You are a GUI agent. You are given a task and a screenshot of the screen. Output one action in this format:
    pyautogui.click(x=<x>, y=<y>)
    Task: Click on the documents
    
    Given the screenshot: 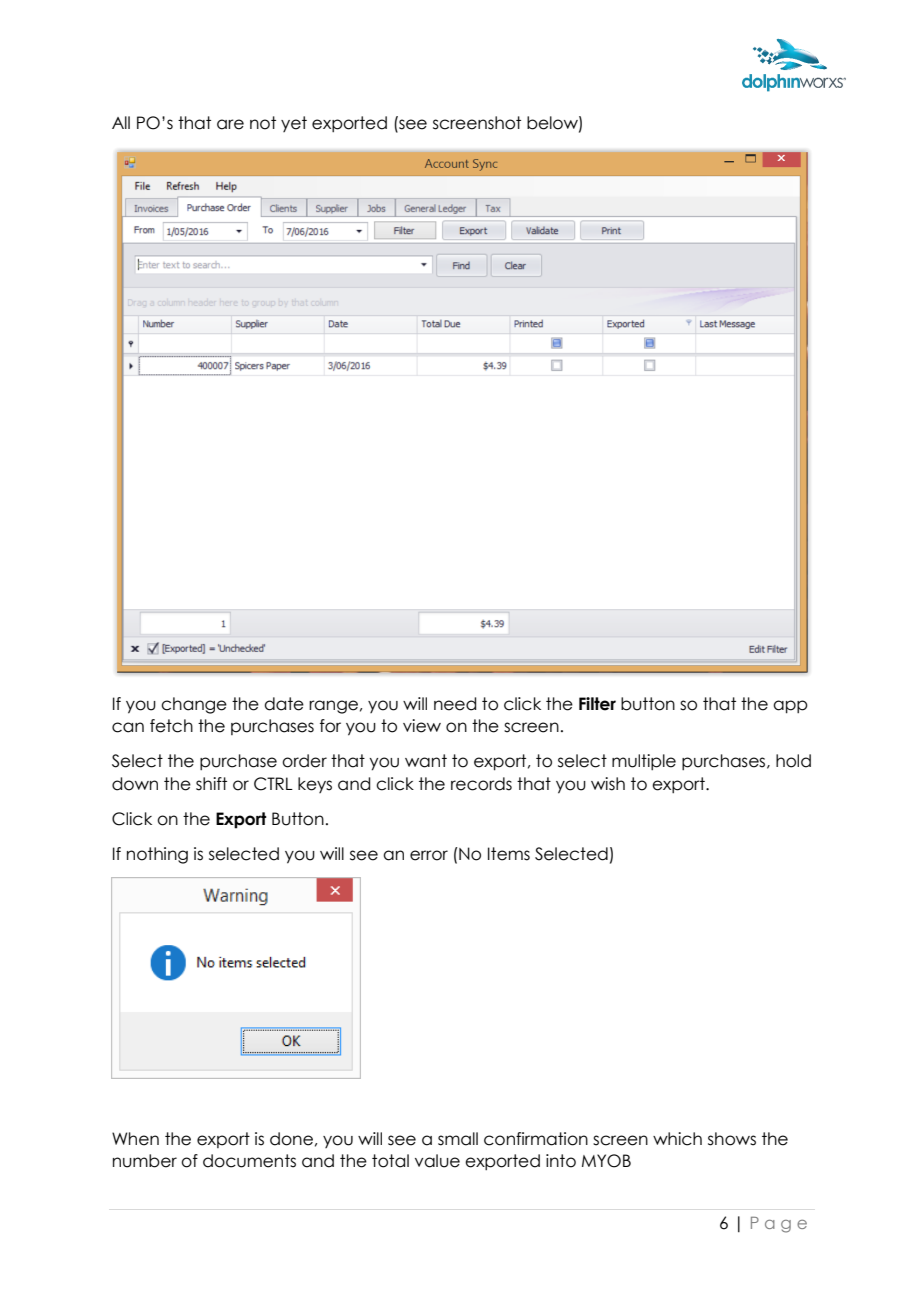 What is the action you would take?
    pyautogui.click(x=249, y=1161)
